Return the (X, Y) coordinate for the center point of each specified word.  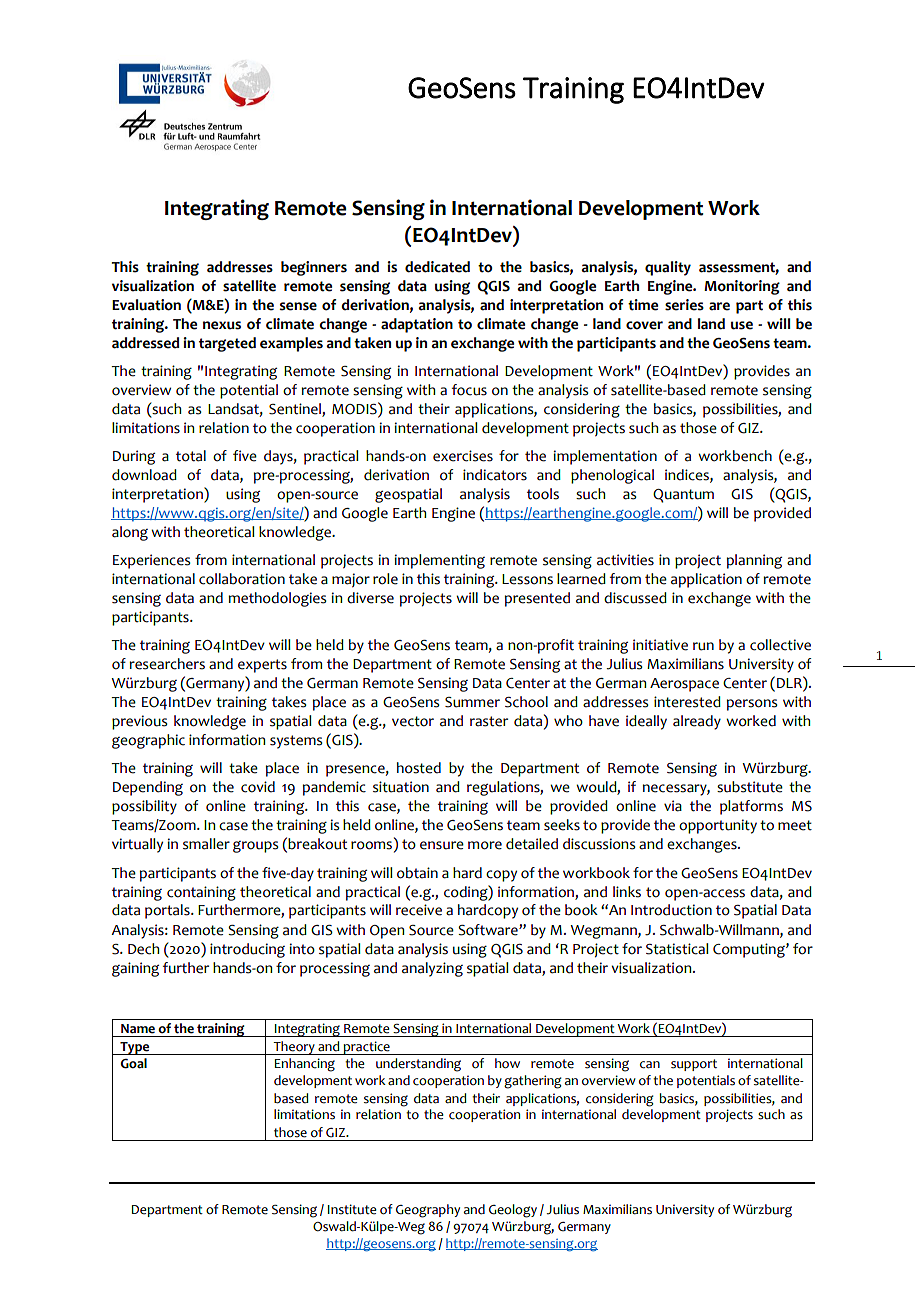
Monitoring (742, 287)
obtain (417, 873)
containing (201, 893)
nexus (222, 325)
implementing (440, 561)
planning (754, 561)
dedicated (437, 267)
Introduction (671, 910)
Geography (428, 1211)
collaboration (242, 579)
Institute (352, 1209)
